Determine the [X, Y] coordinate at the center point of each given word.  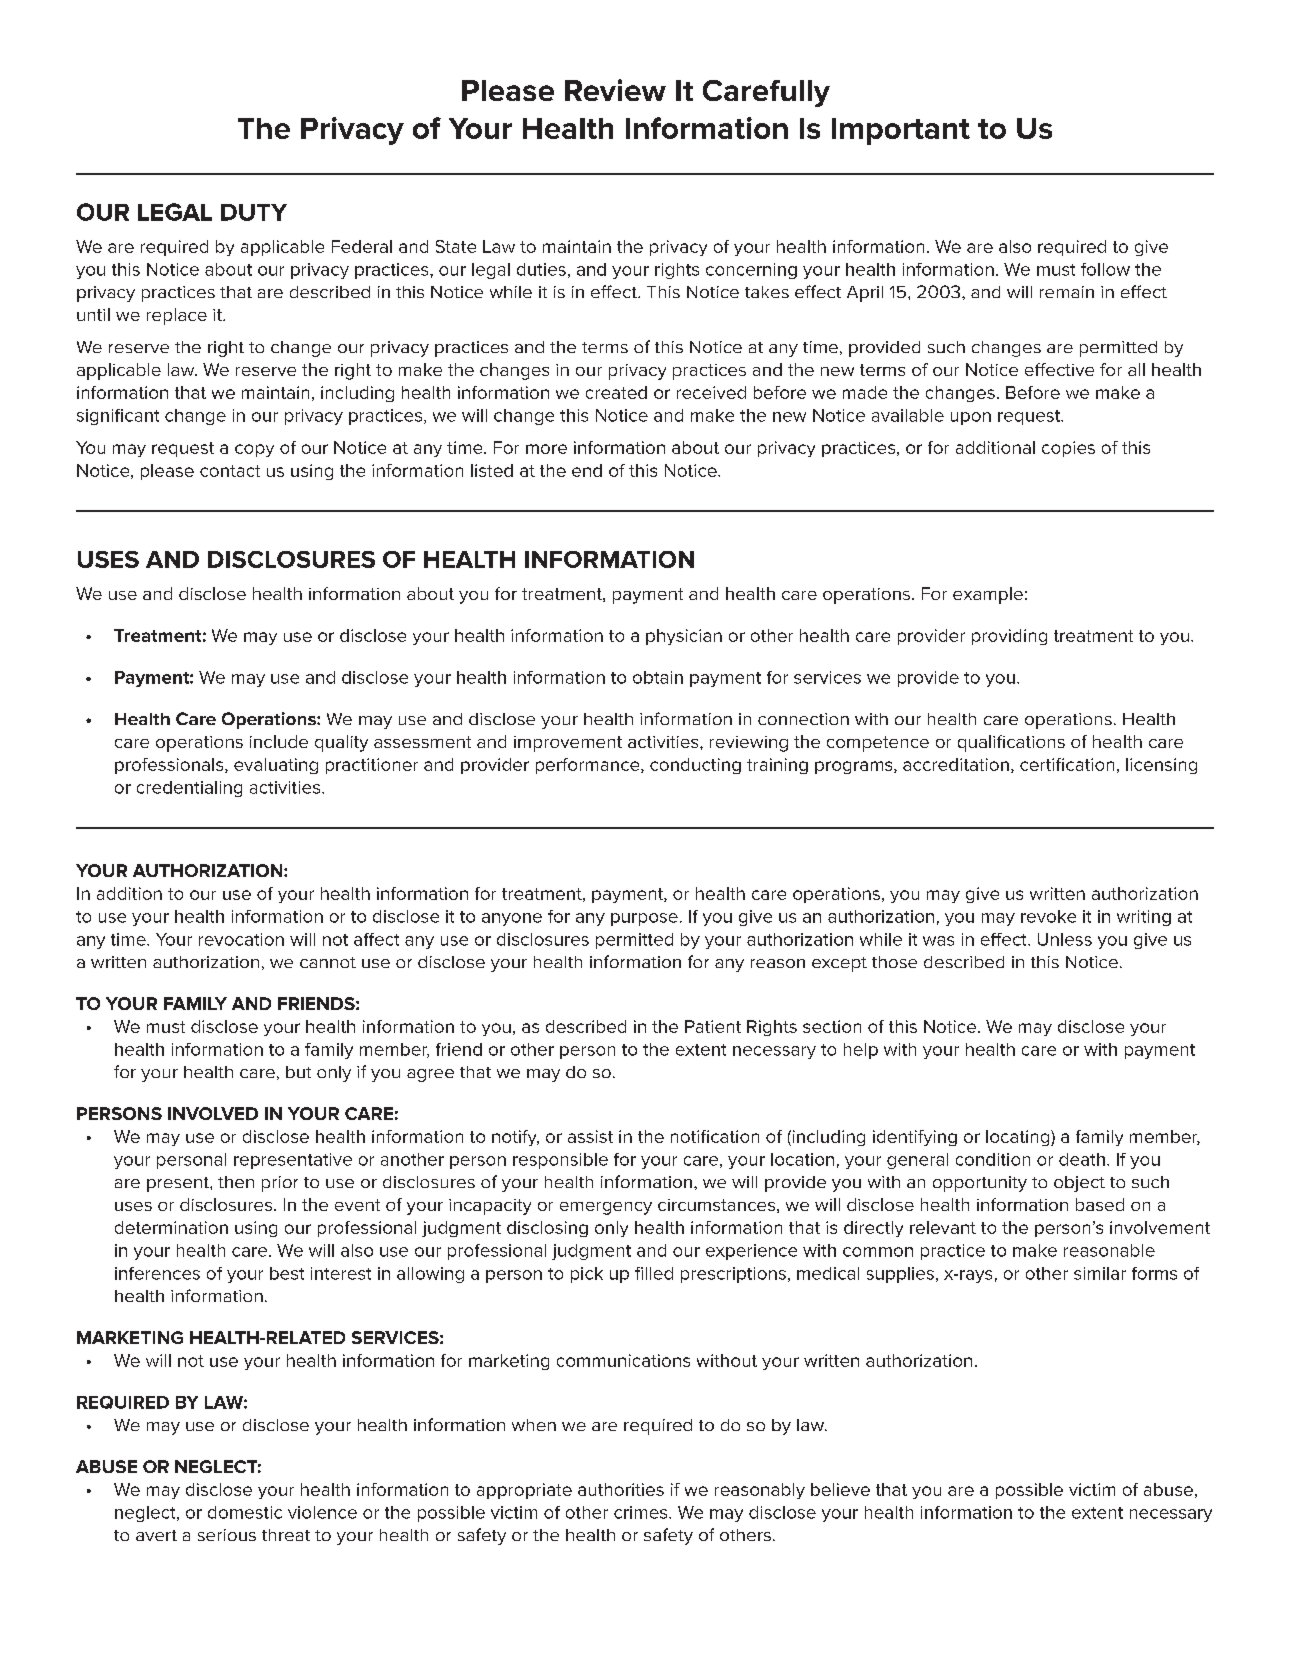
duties [541, 269]
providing [1009, 637]
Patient [713, 1026]
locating [1019, 1138]
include [279, 741]
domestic [245, 1512]
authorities [621, 1489]
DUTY [254, 212]
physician [684, 637]
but [298, 1072]
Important [901, 131]
